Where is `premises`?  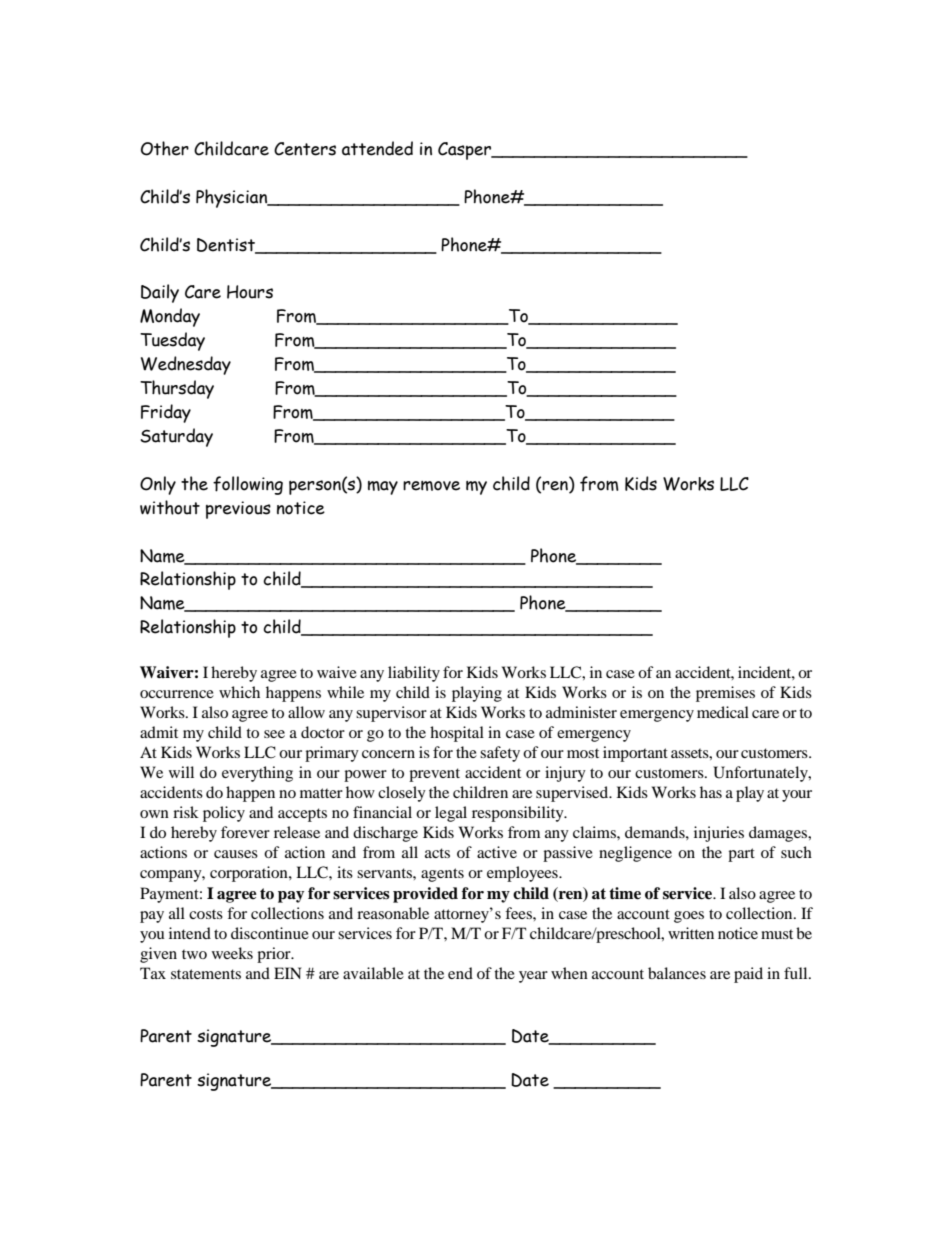
premises is located at coordinates (725, 694).
